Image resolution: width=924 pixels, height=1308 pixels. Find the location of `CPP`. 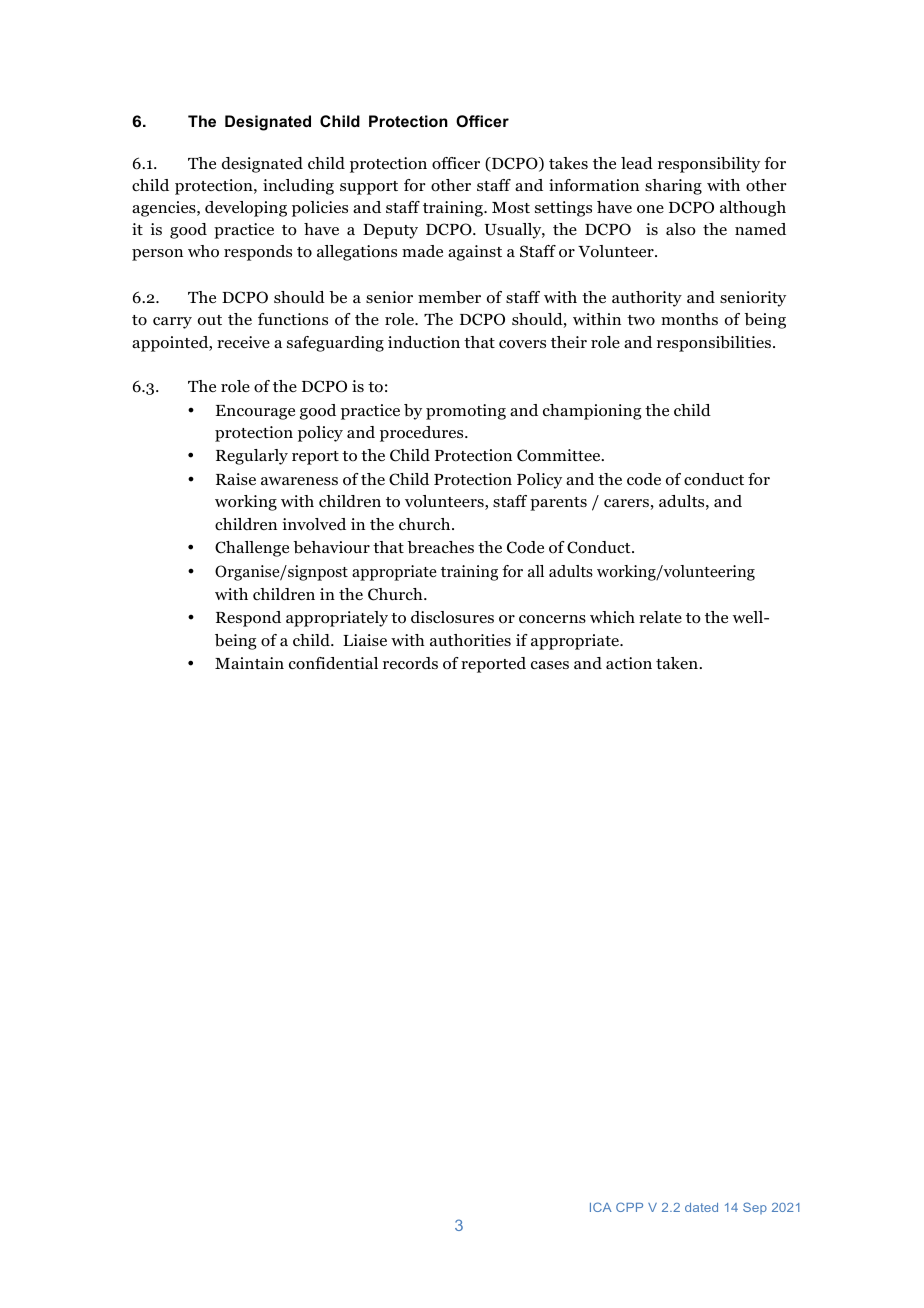

CPP is located at coordinates (629, 1207).
